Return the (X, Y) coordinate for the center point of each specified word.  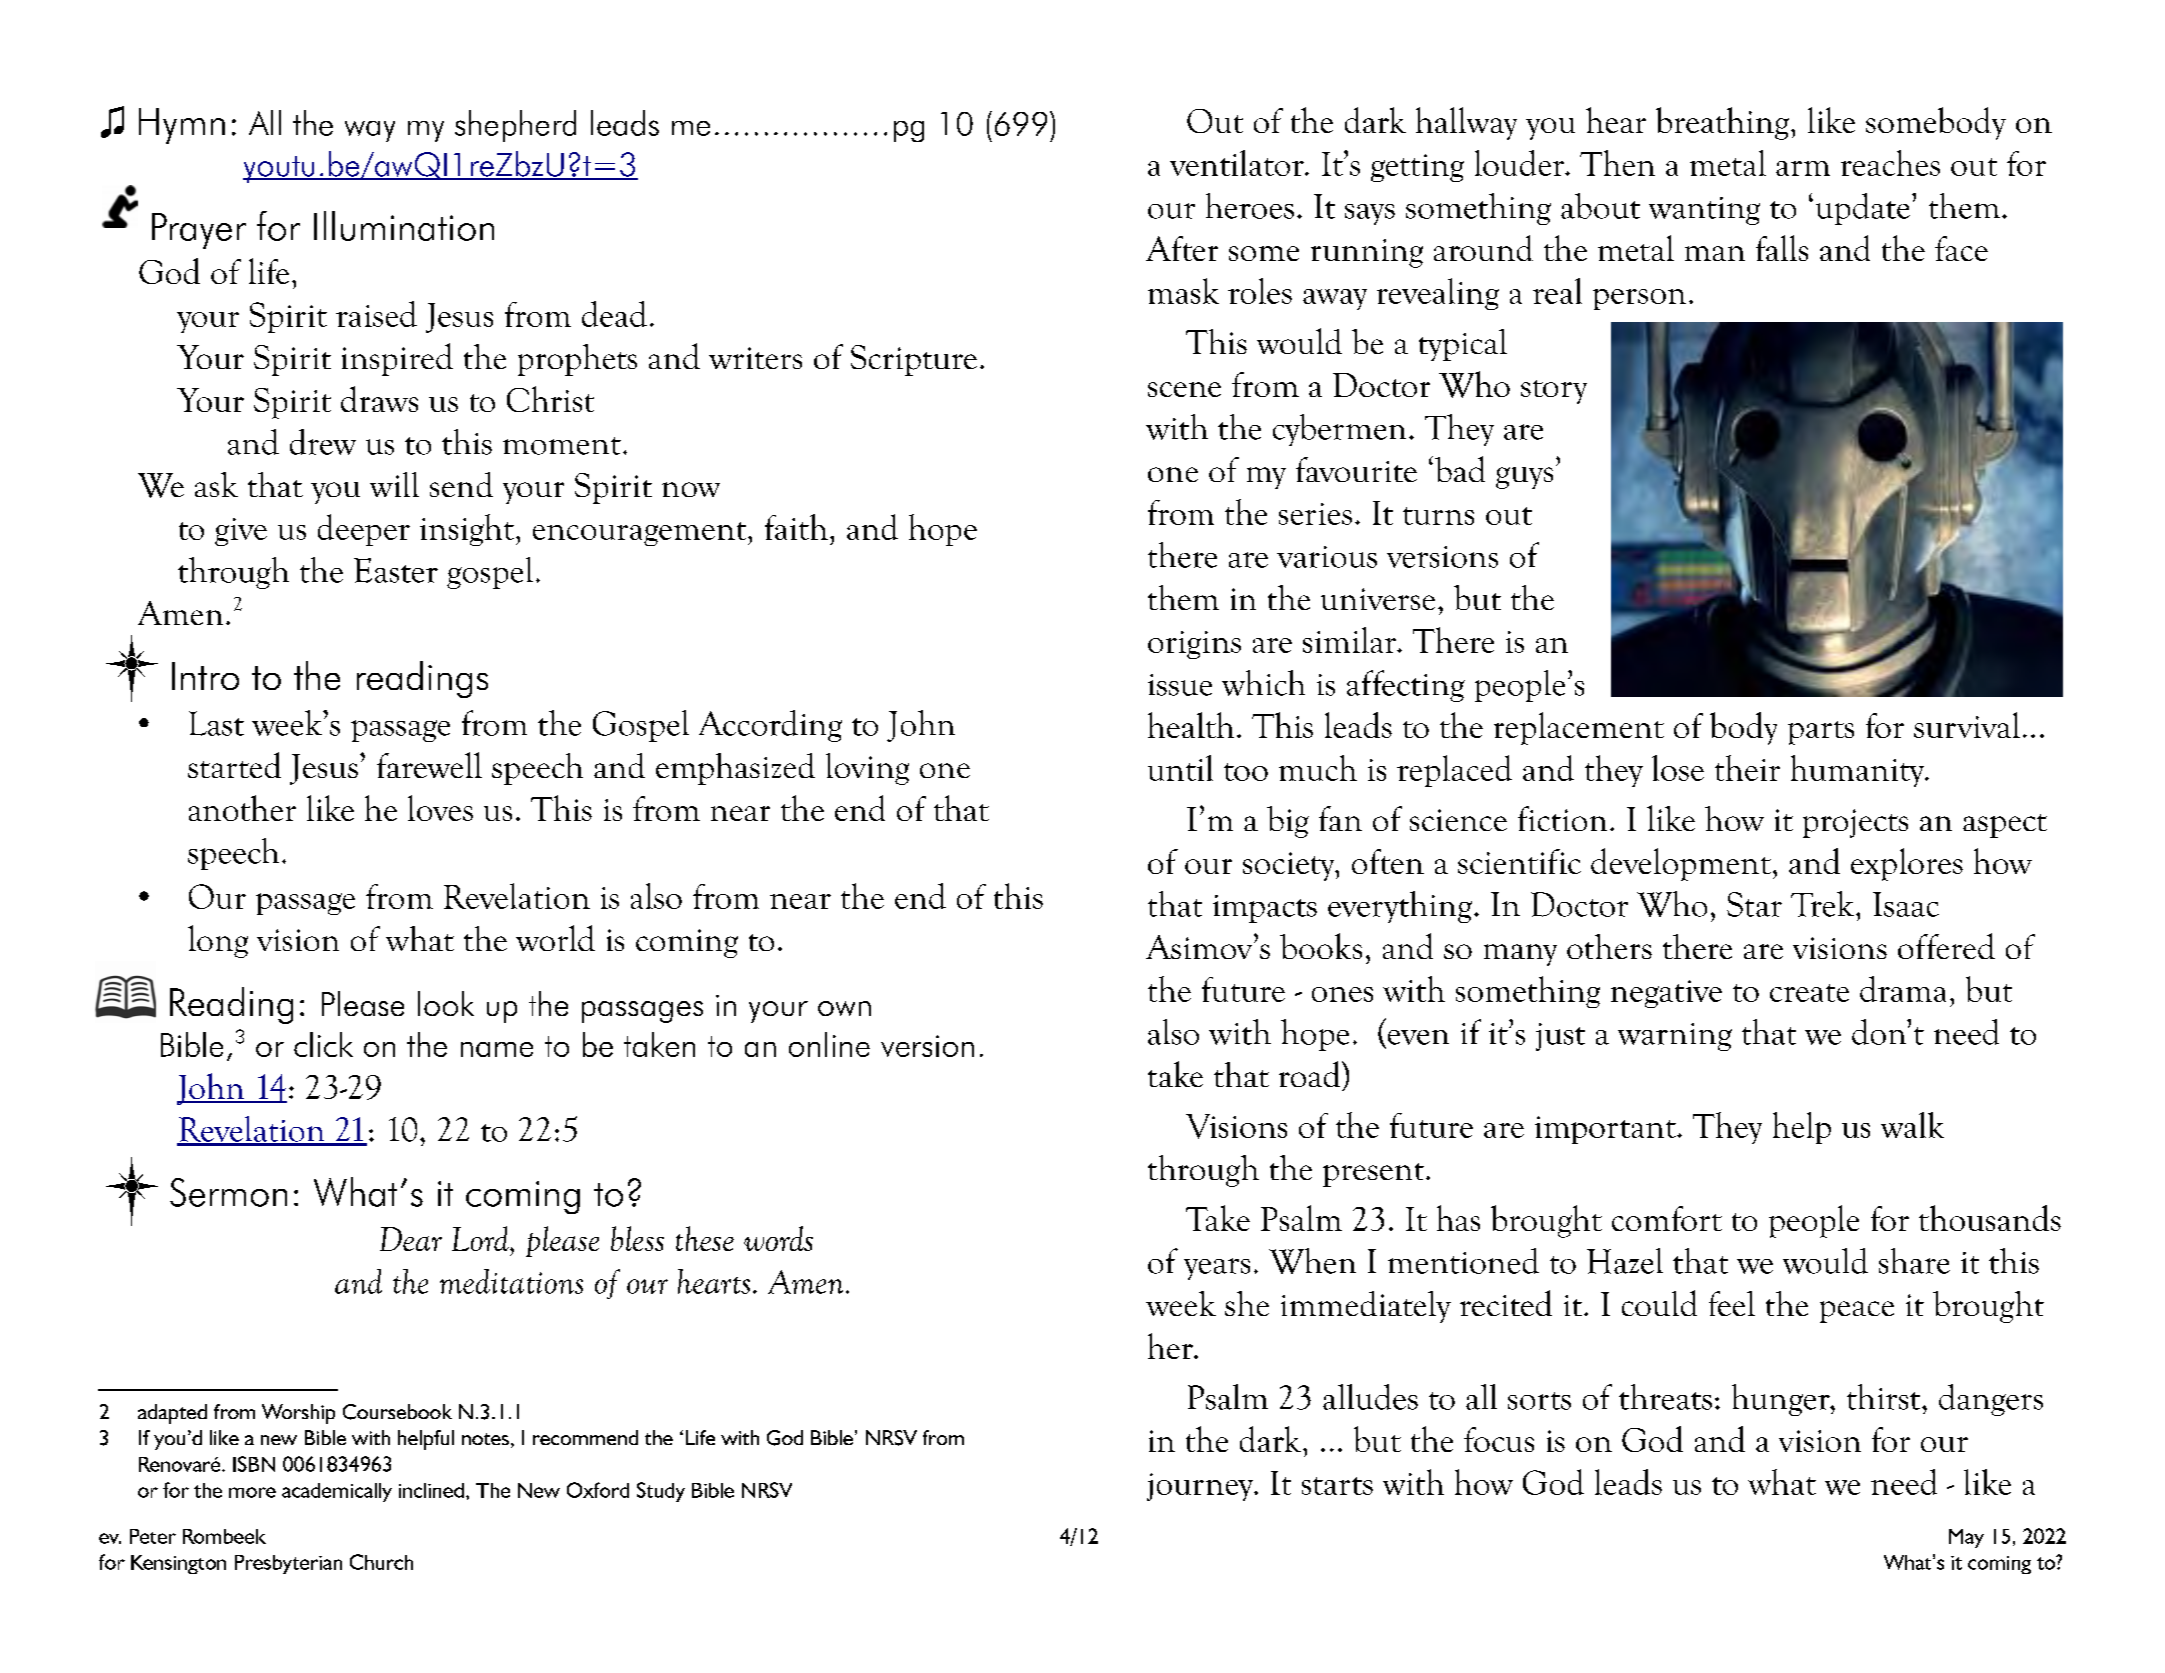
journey (1201, 1487)
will (394, 484)
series (1315, 514)
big (1288, 822)
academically (337, 1492)
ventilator (1238, 163)
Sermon (228, 1192)
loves (440, 808)
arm (1803, 168)
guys (1524, 478)
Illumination (404, 226)
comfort (1667, 1218)
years (1217, 1269)
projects (1855, 823)
